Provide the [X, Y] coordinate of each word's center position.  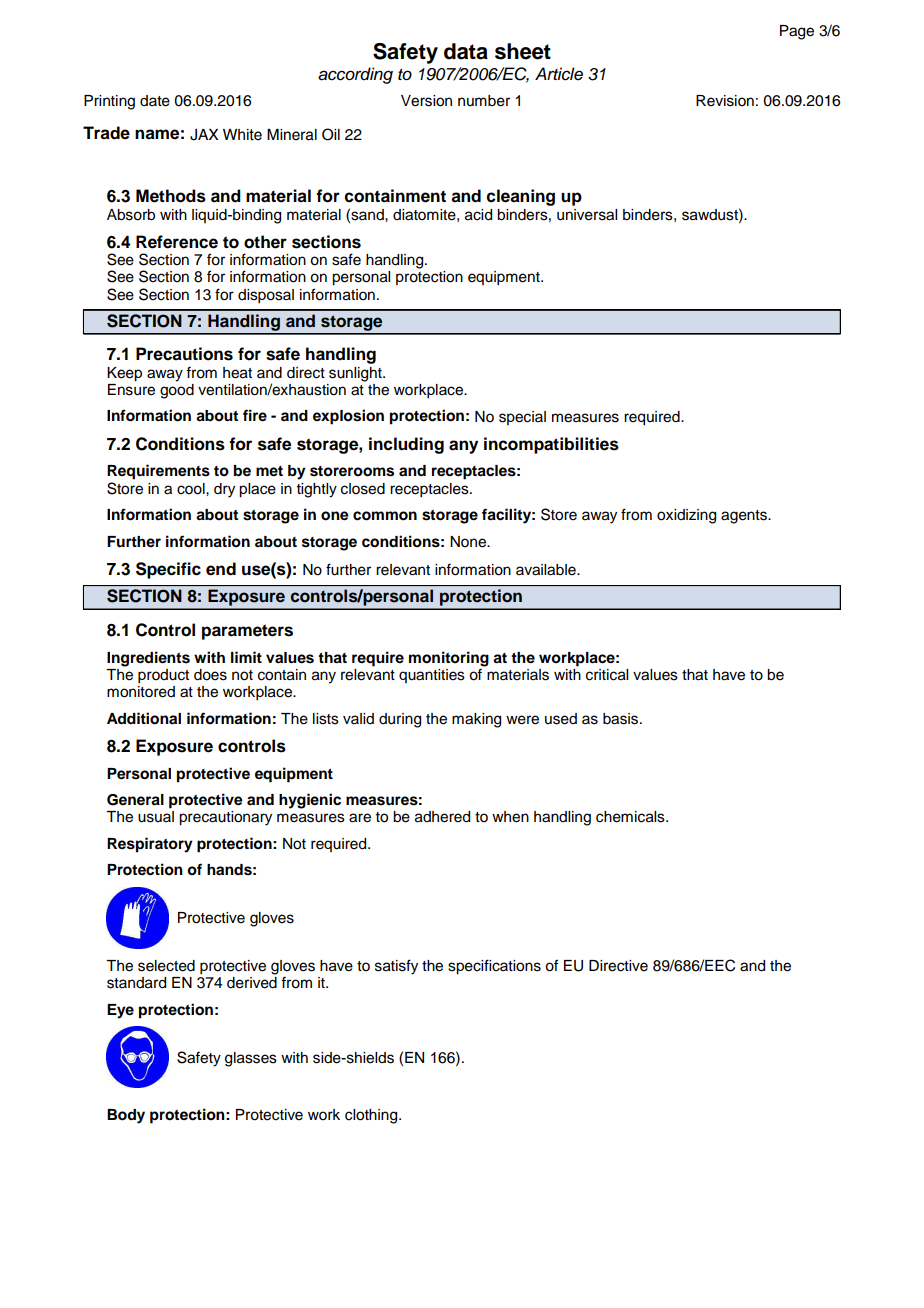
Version [426, 101]
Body [126, 1116]
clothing [372, 1116]
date [155, 101]
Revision [725, 101]
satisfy [396, 967]
